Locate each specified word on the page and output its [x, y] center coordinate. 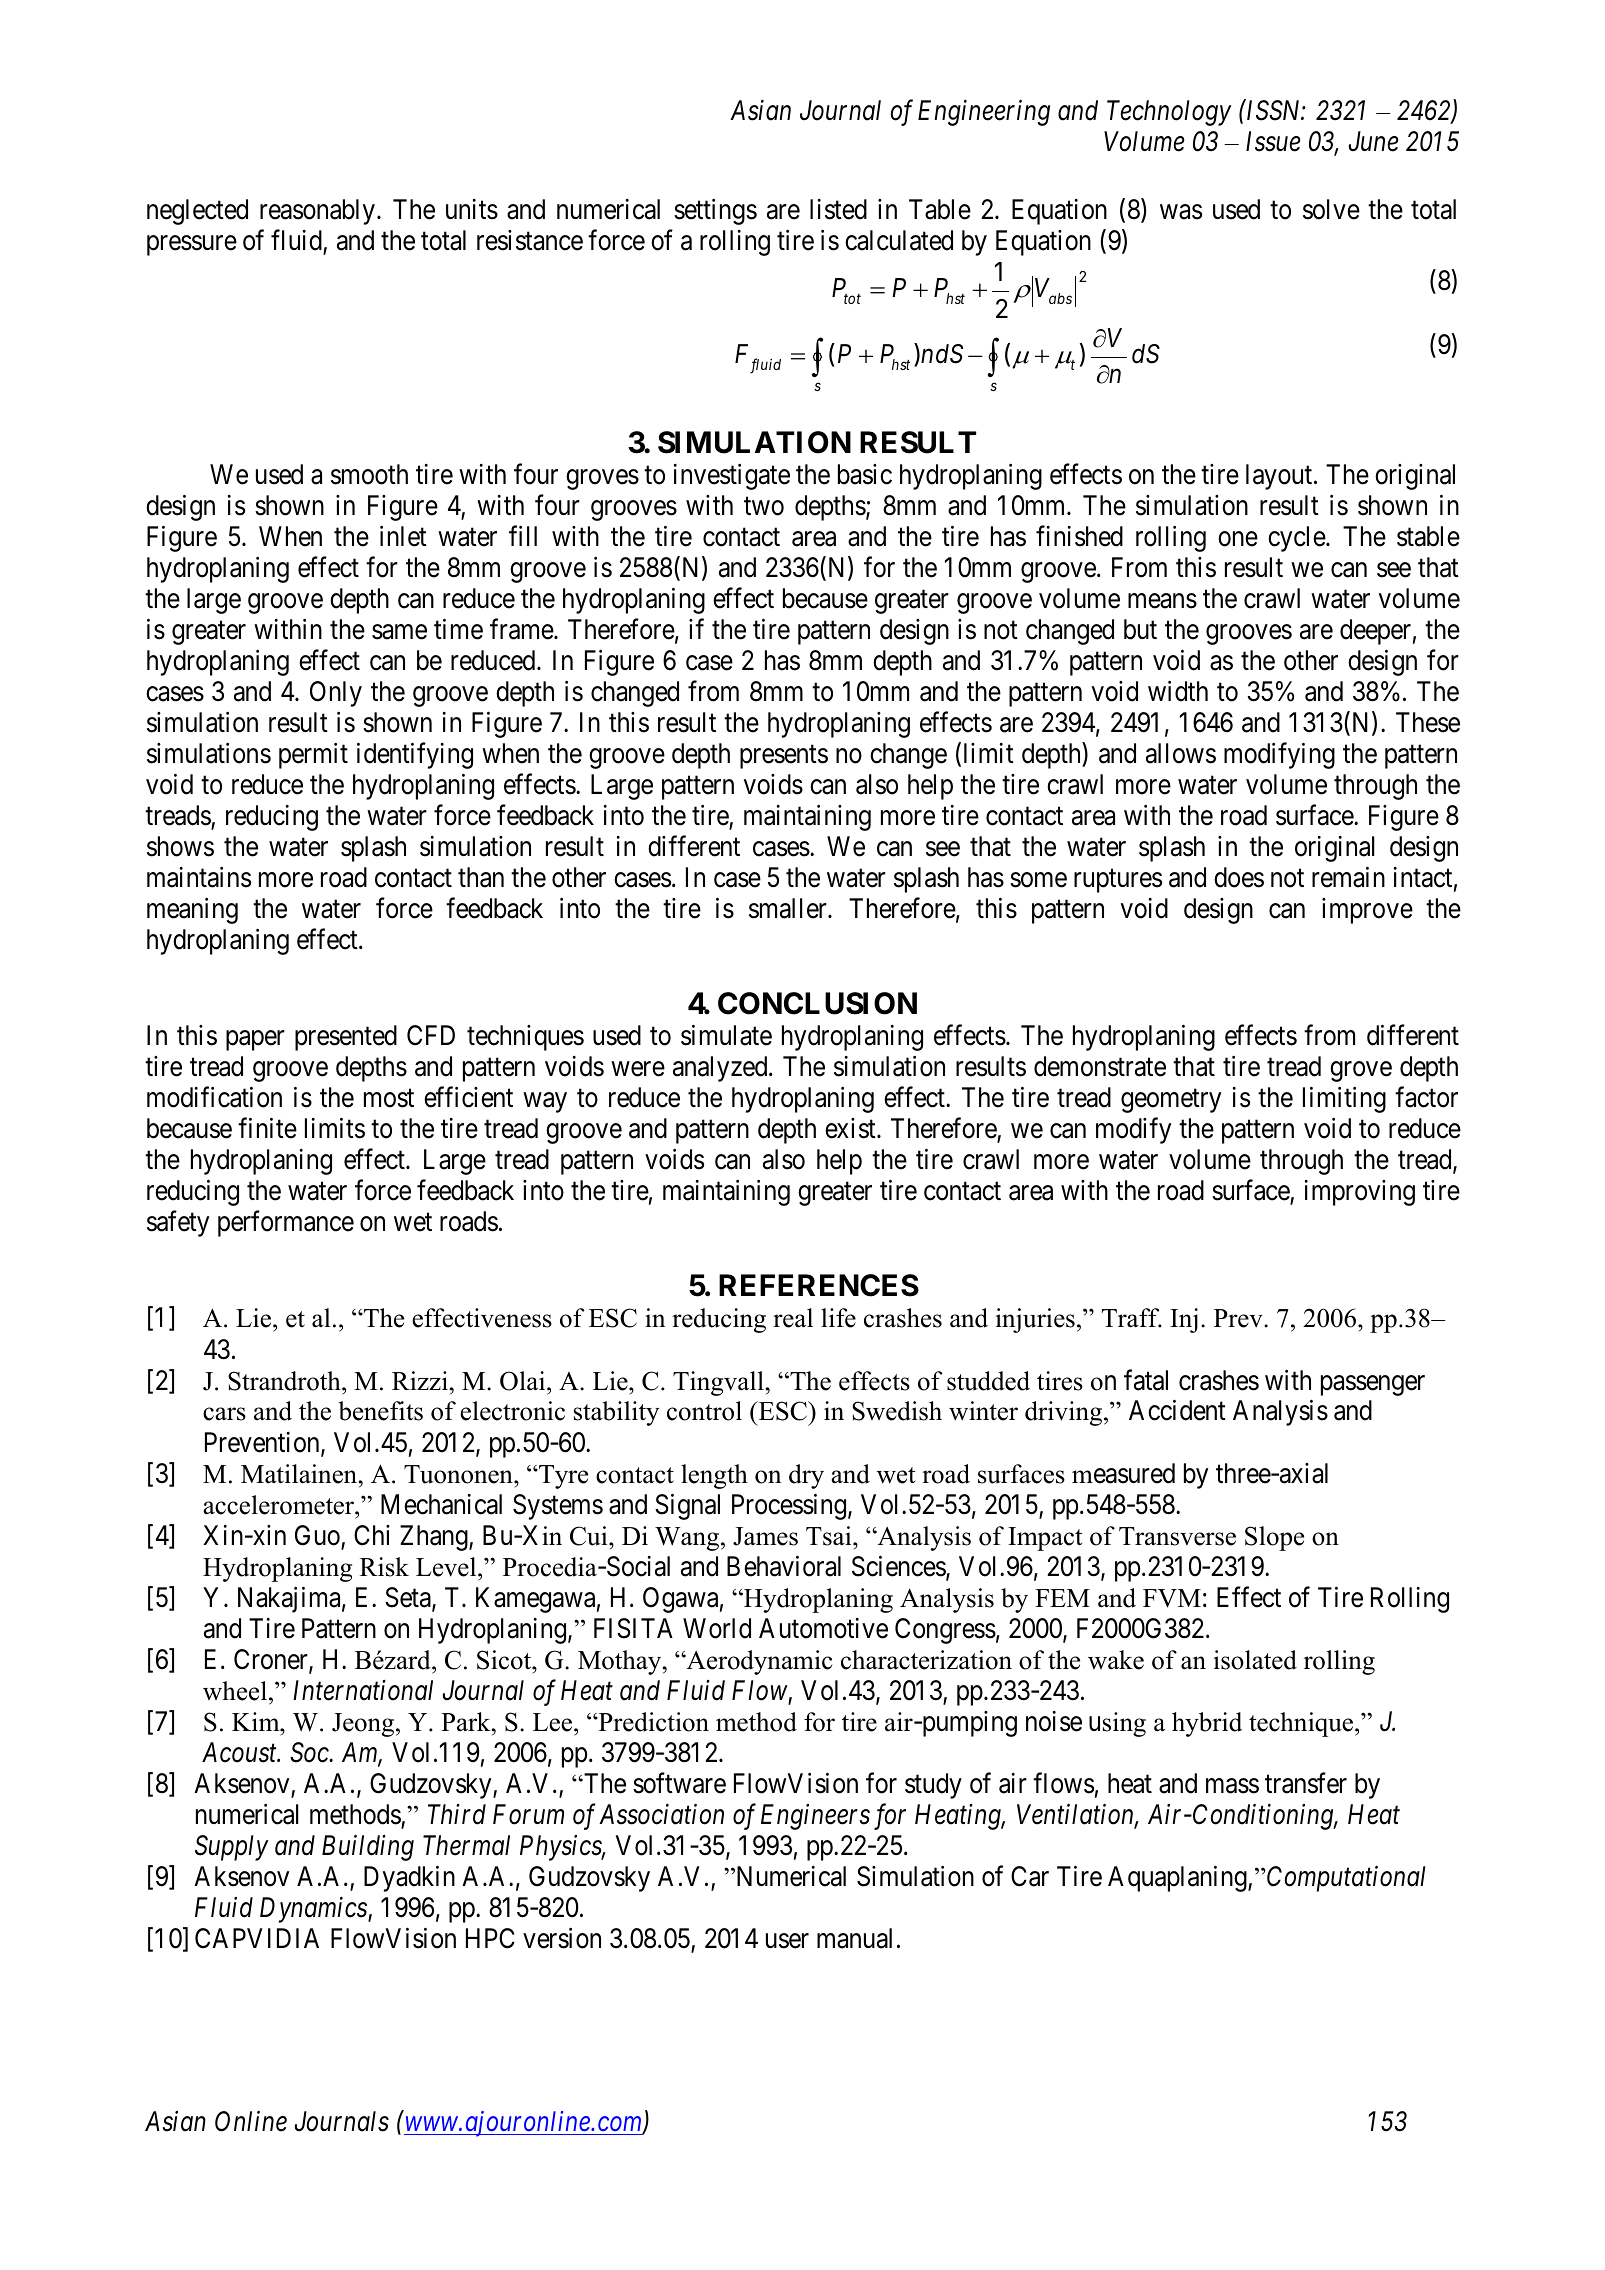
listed [838, 209]
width [1178, 691]
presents [784, 757]
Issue [1273, 141]
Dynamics [314, 1910]
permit [313, 756]
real [793, 1318]
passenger [1373, 1385]
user [787, 1941]
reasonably [319, 212]
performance [286, 1224]
